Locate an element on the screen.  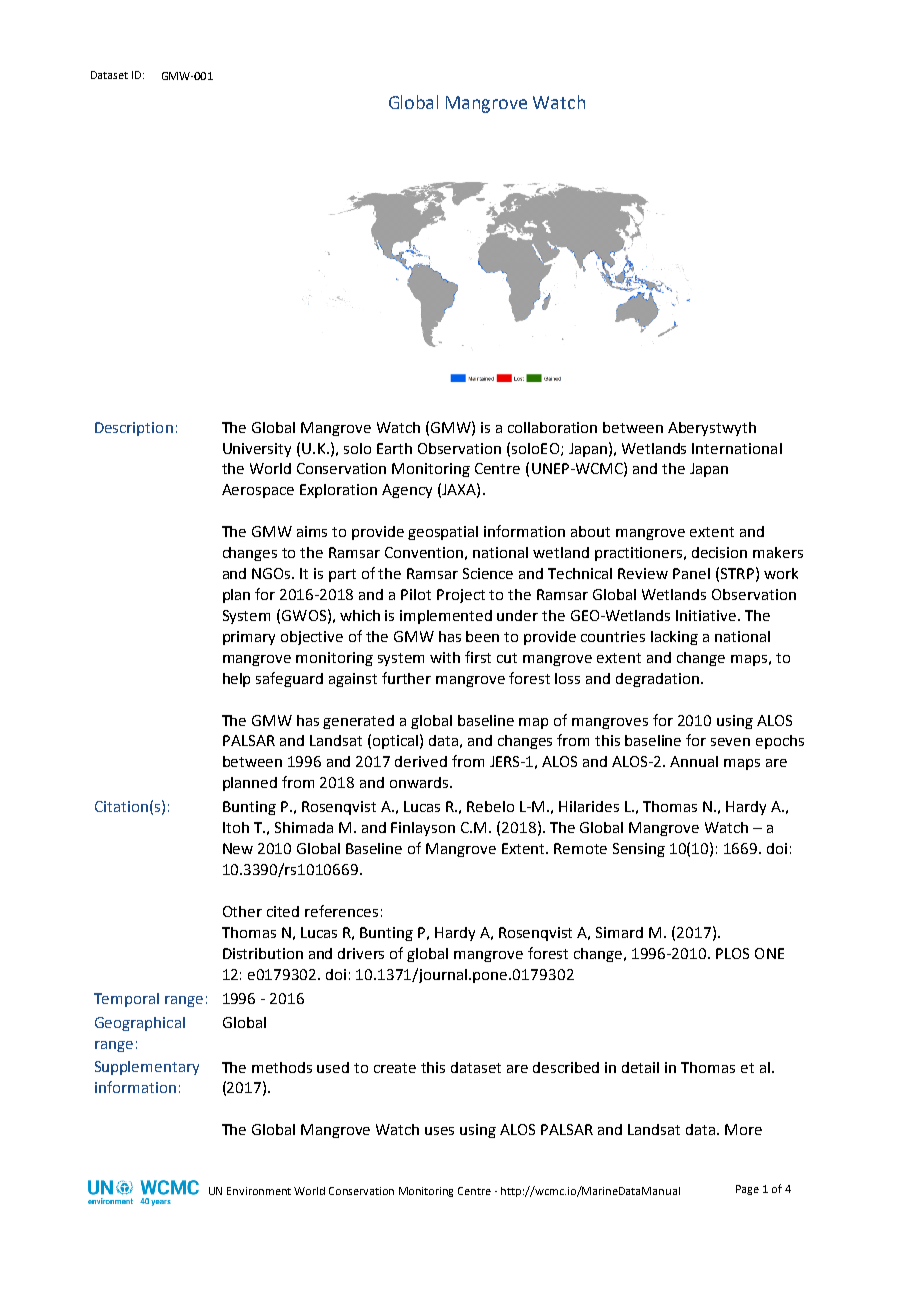
Page is located at coordinates (747, 1190).
